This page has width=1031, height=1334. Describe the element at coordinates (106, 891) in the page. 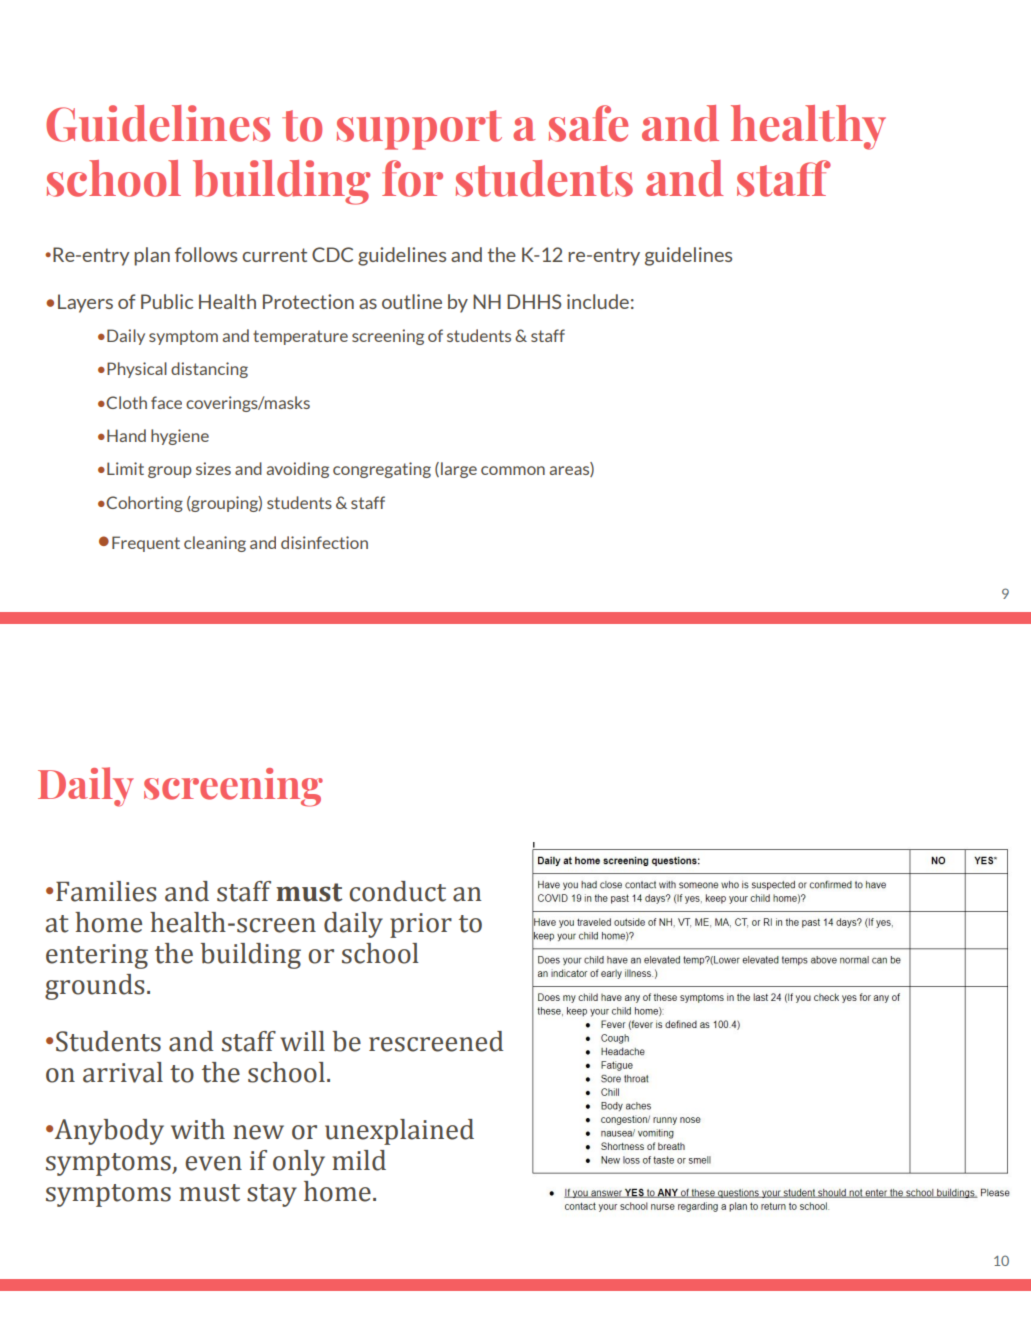

I see `Families` at that location.
